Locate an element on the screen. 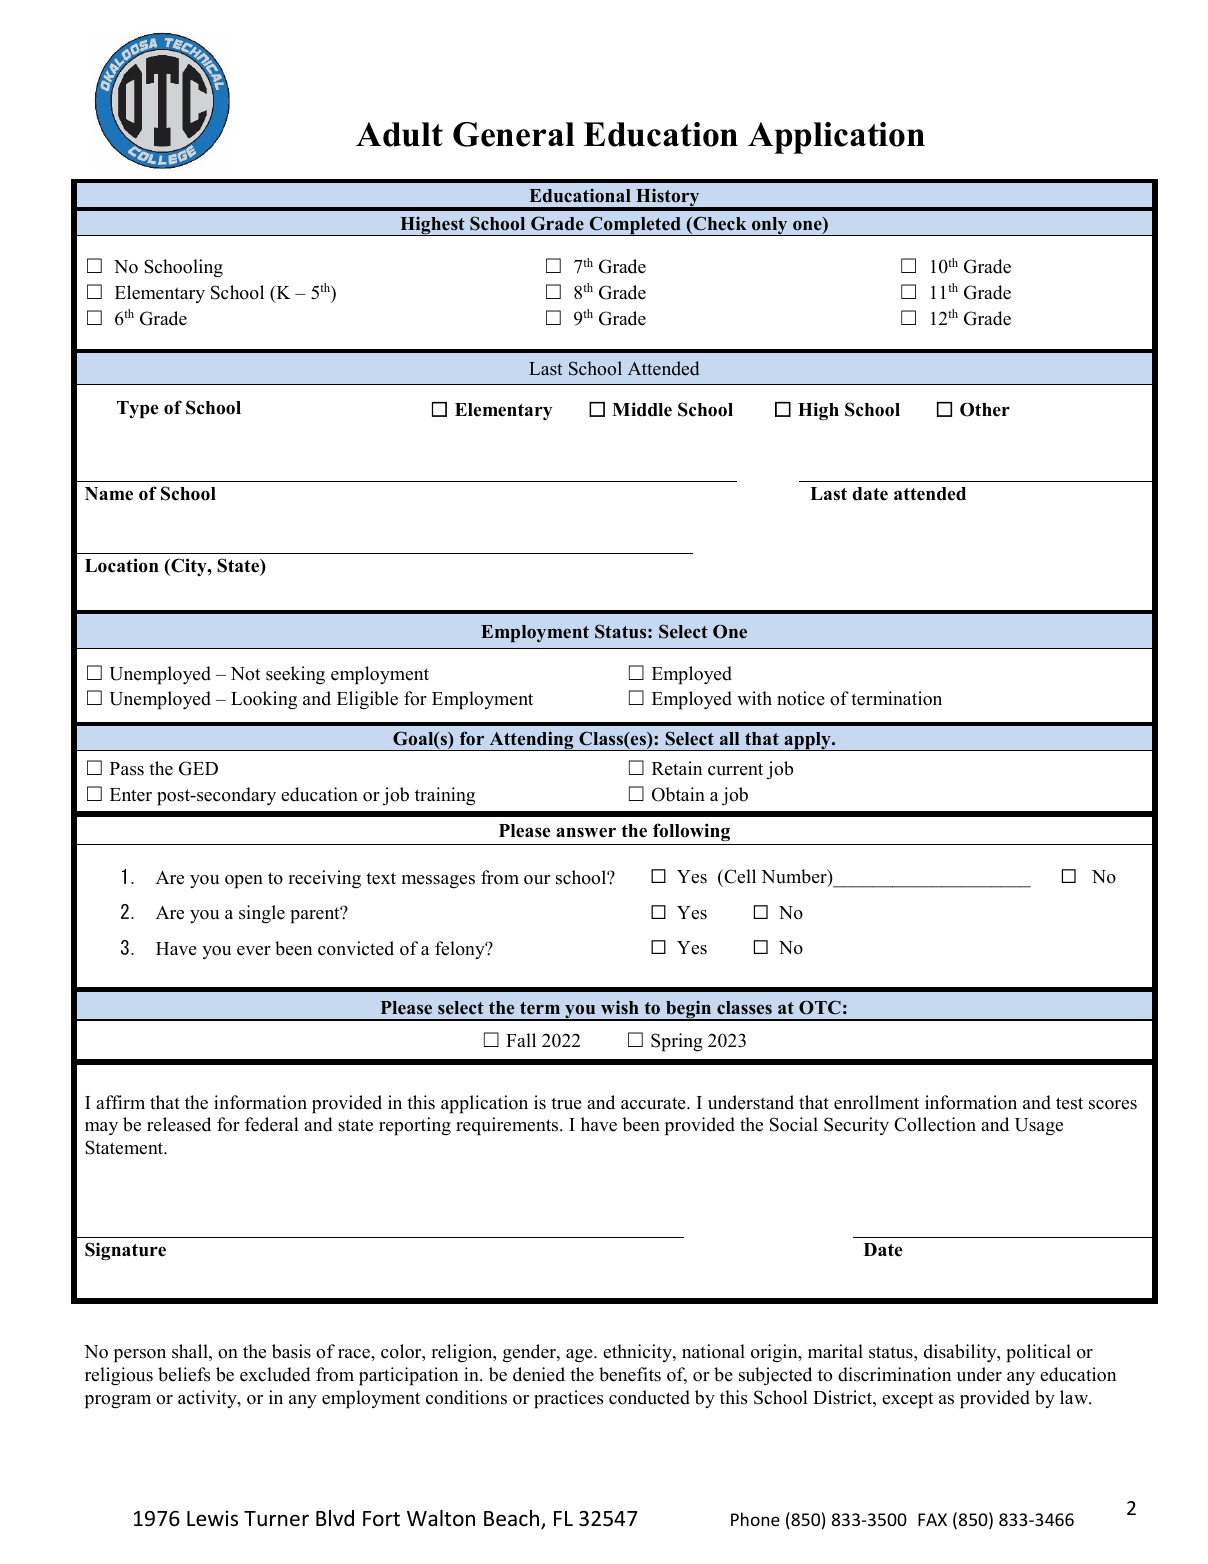 The image size is (1208, 1564). Cell is located at coordinates (739, 878).
